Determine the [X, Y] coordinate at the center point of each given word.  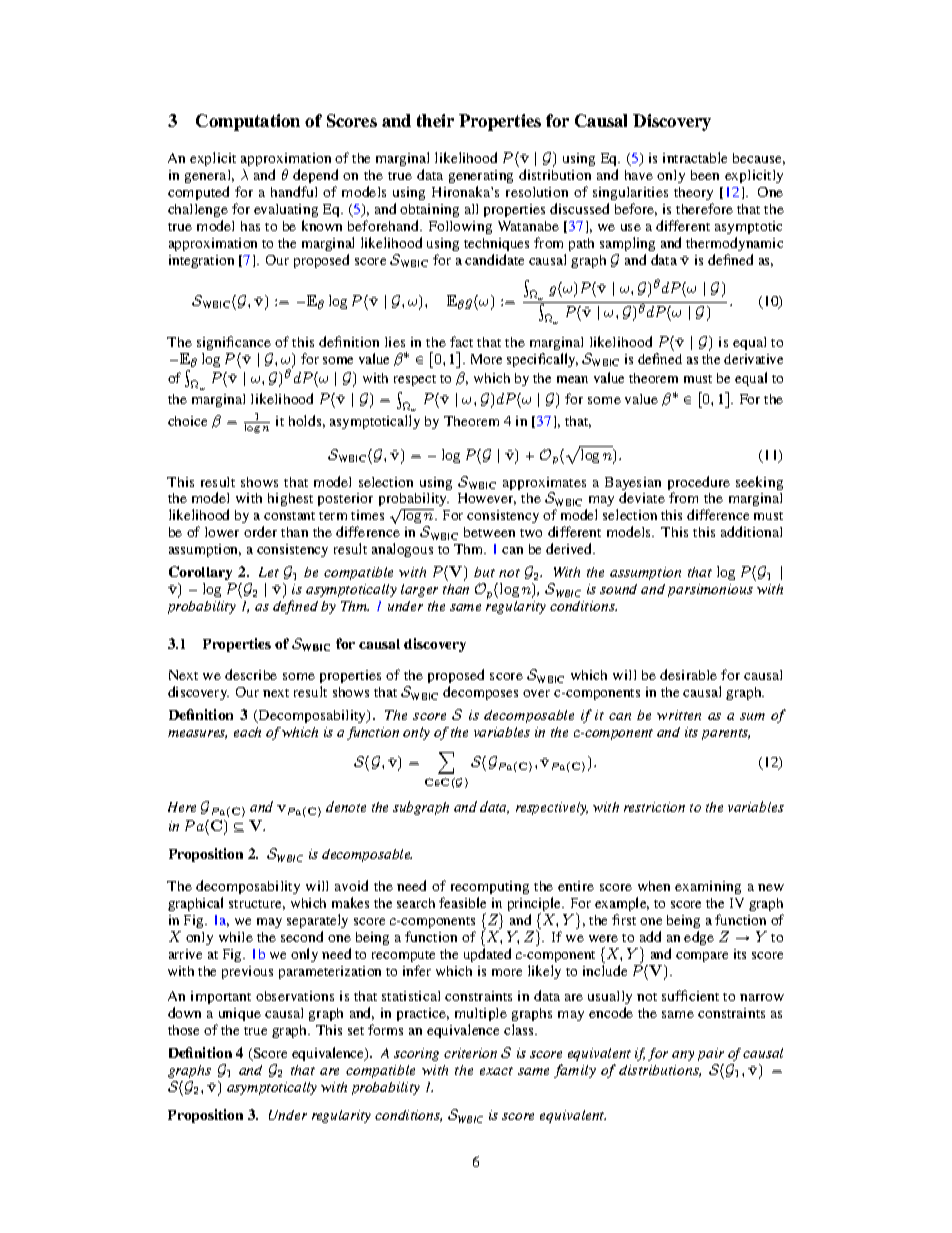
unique [240, 1014]
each [247, 732]
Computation [248, 122]
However [487, 499]
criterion [470, 1053]
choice [187, 421]
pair [711, 1054]
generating [481, 176]
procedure [699, 484]
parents [726, 734]
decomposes [480, 693]
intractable [695, 157]
